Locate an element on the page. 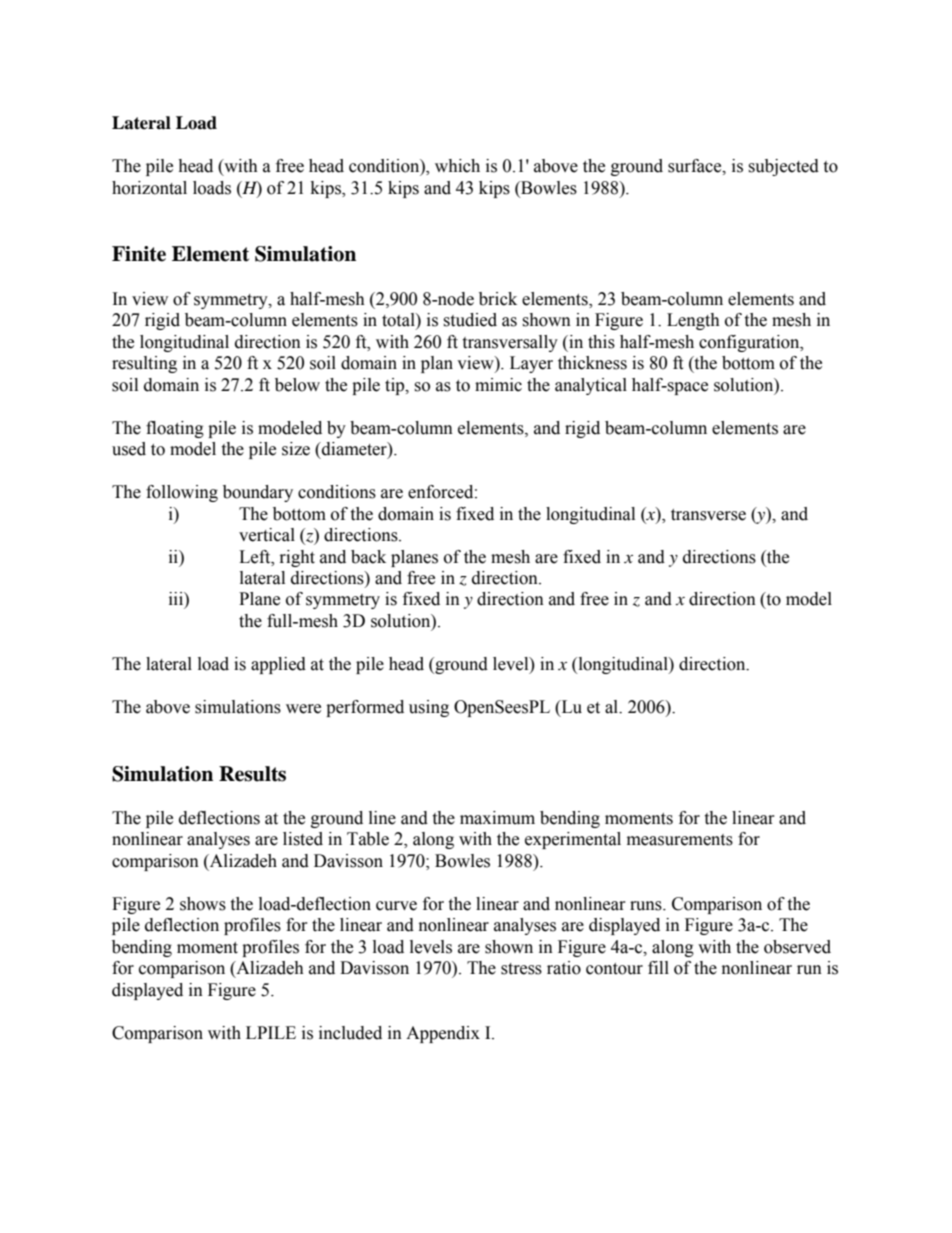 Image resolution: width=952 pixels, height=1233 pixels. back is located at coordinates (368, 557).
